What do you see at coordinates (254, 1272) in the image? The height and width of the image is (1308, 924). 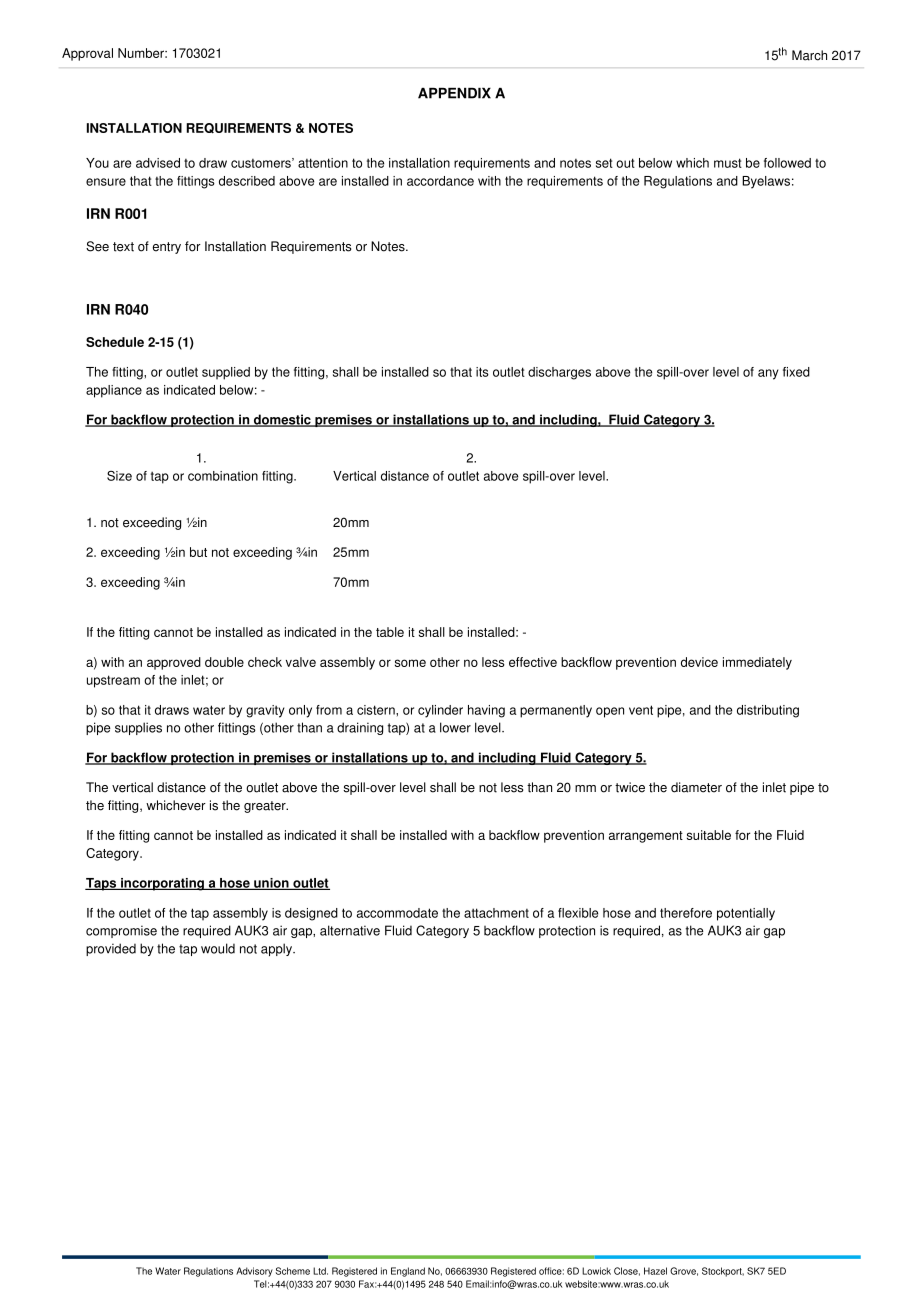 I see `Advisory` at bounding box center [254, 1272].
